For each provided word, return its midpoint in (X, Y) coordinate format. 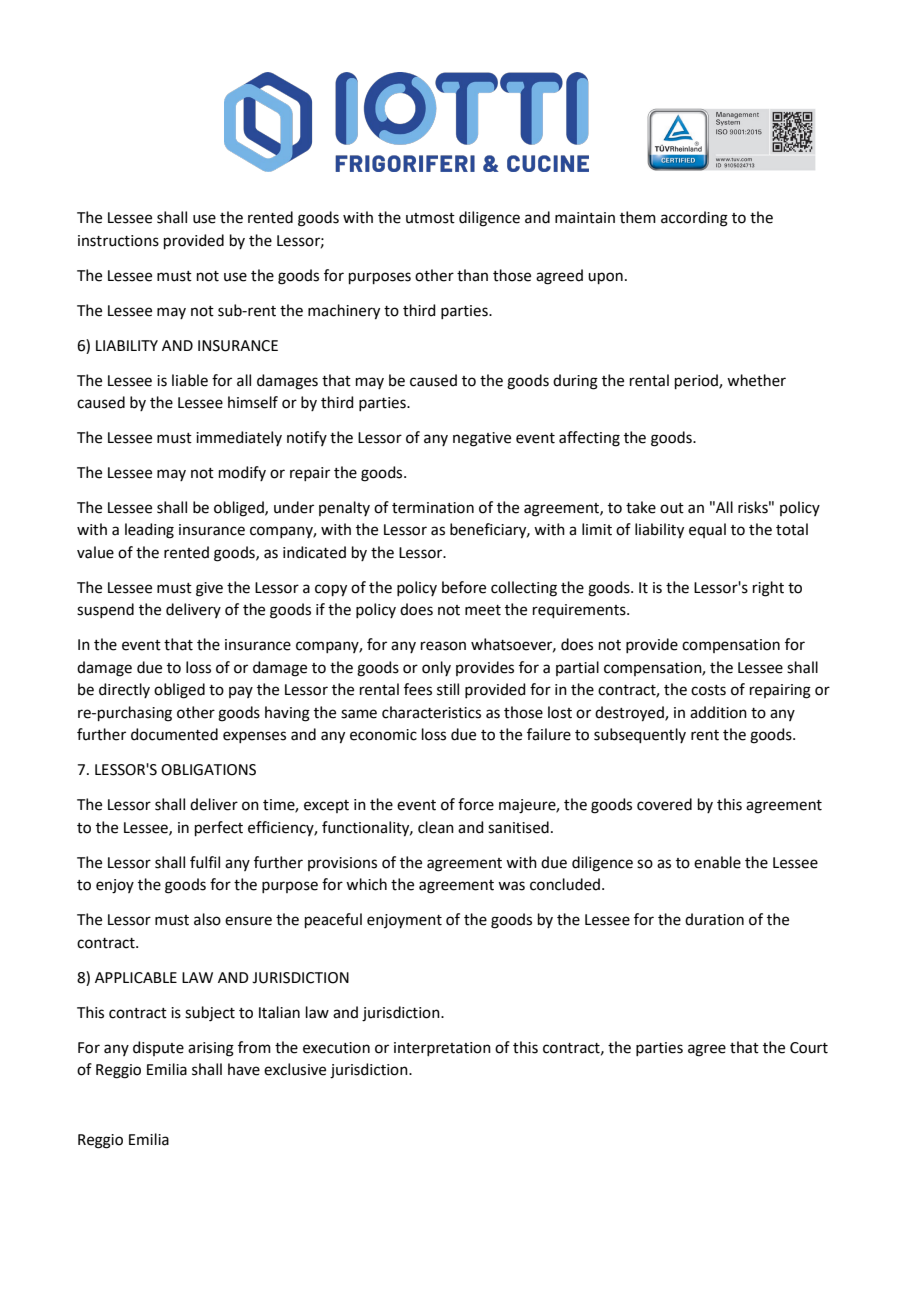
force (476, 804)
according (694, 219)
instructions (118, 241)
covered (664, 804)
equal (707, 530)
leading (149, 531)
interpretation (442, 1049)
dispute (158, 1048)
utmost (430, 218)
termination (433, 508)
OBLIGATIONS (208, 770)
